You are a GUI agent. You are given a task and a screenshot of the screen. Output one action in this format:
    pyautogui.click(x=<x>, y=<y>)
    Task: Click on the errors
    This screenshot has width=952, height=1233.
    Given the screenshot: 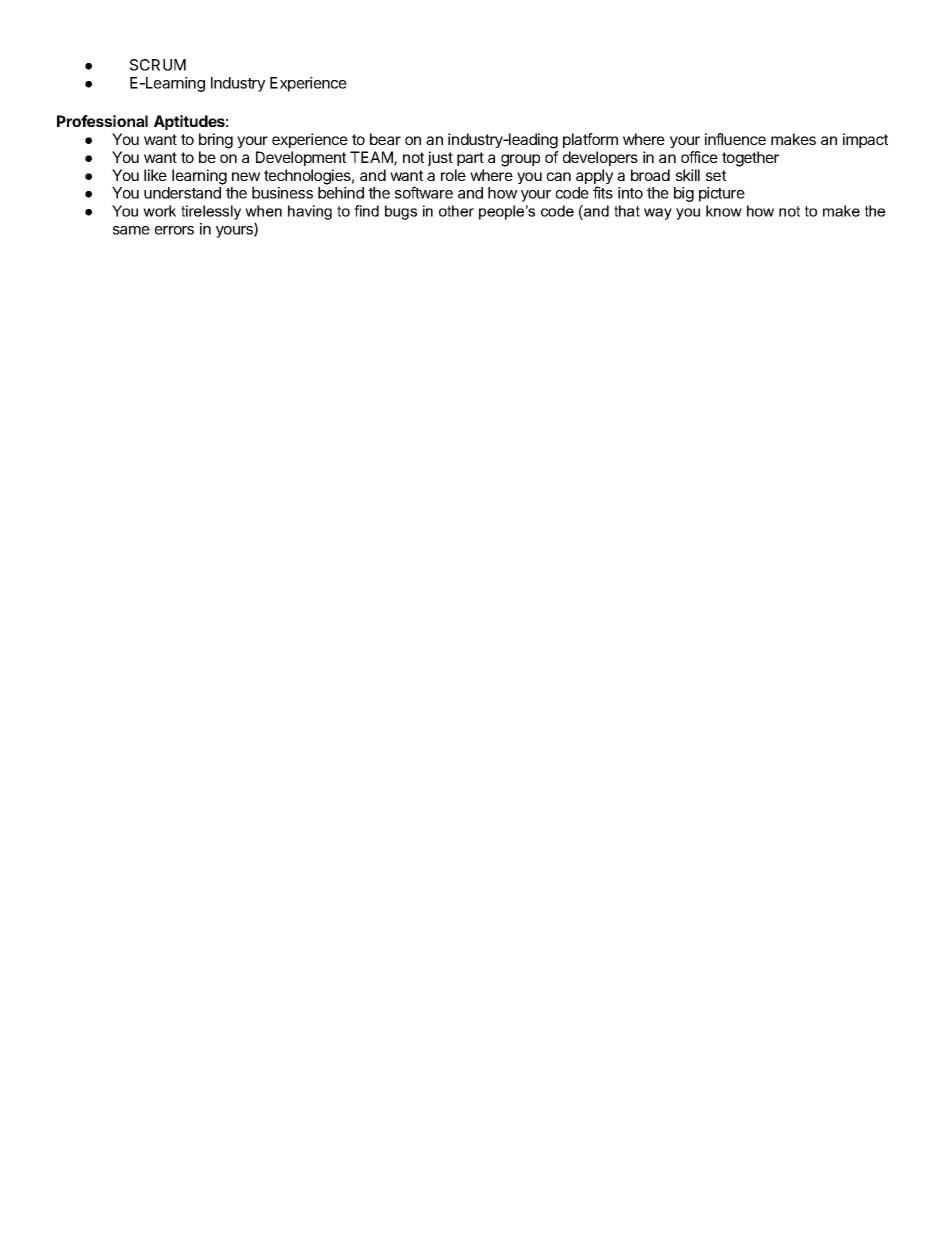 What is the action you would take?
    pyautogui.click(x=174, y=230)
